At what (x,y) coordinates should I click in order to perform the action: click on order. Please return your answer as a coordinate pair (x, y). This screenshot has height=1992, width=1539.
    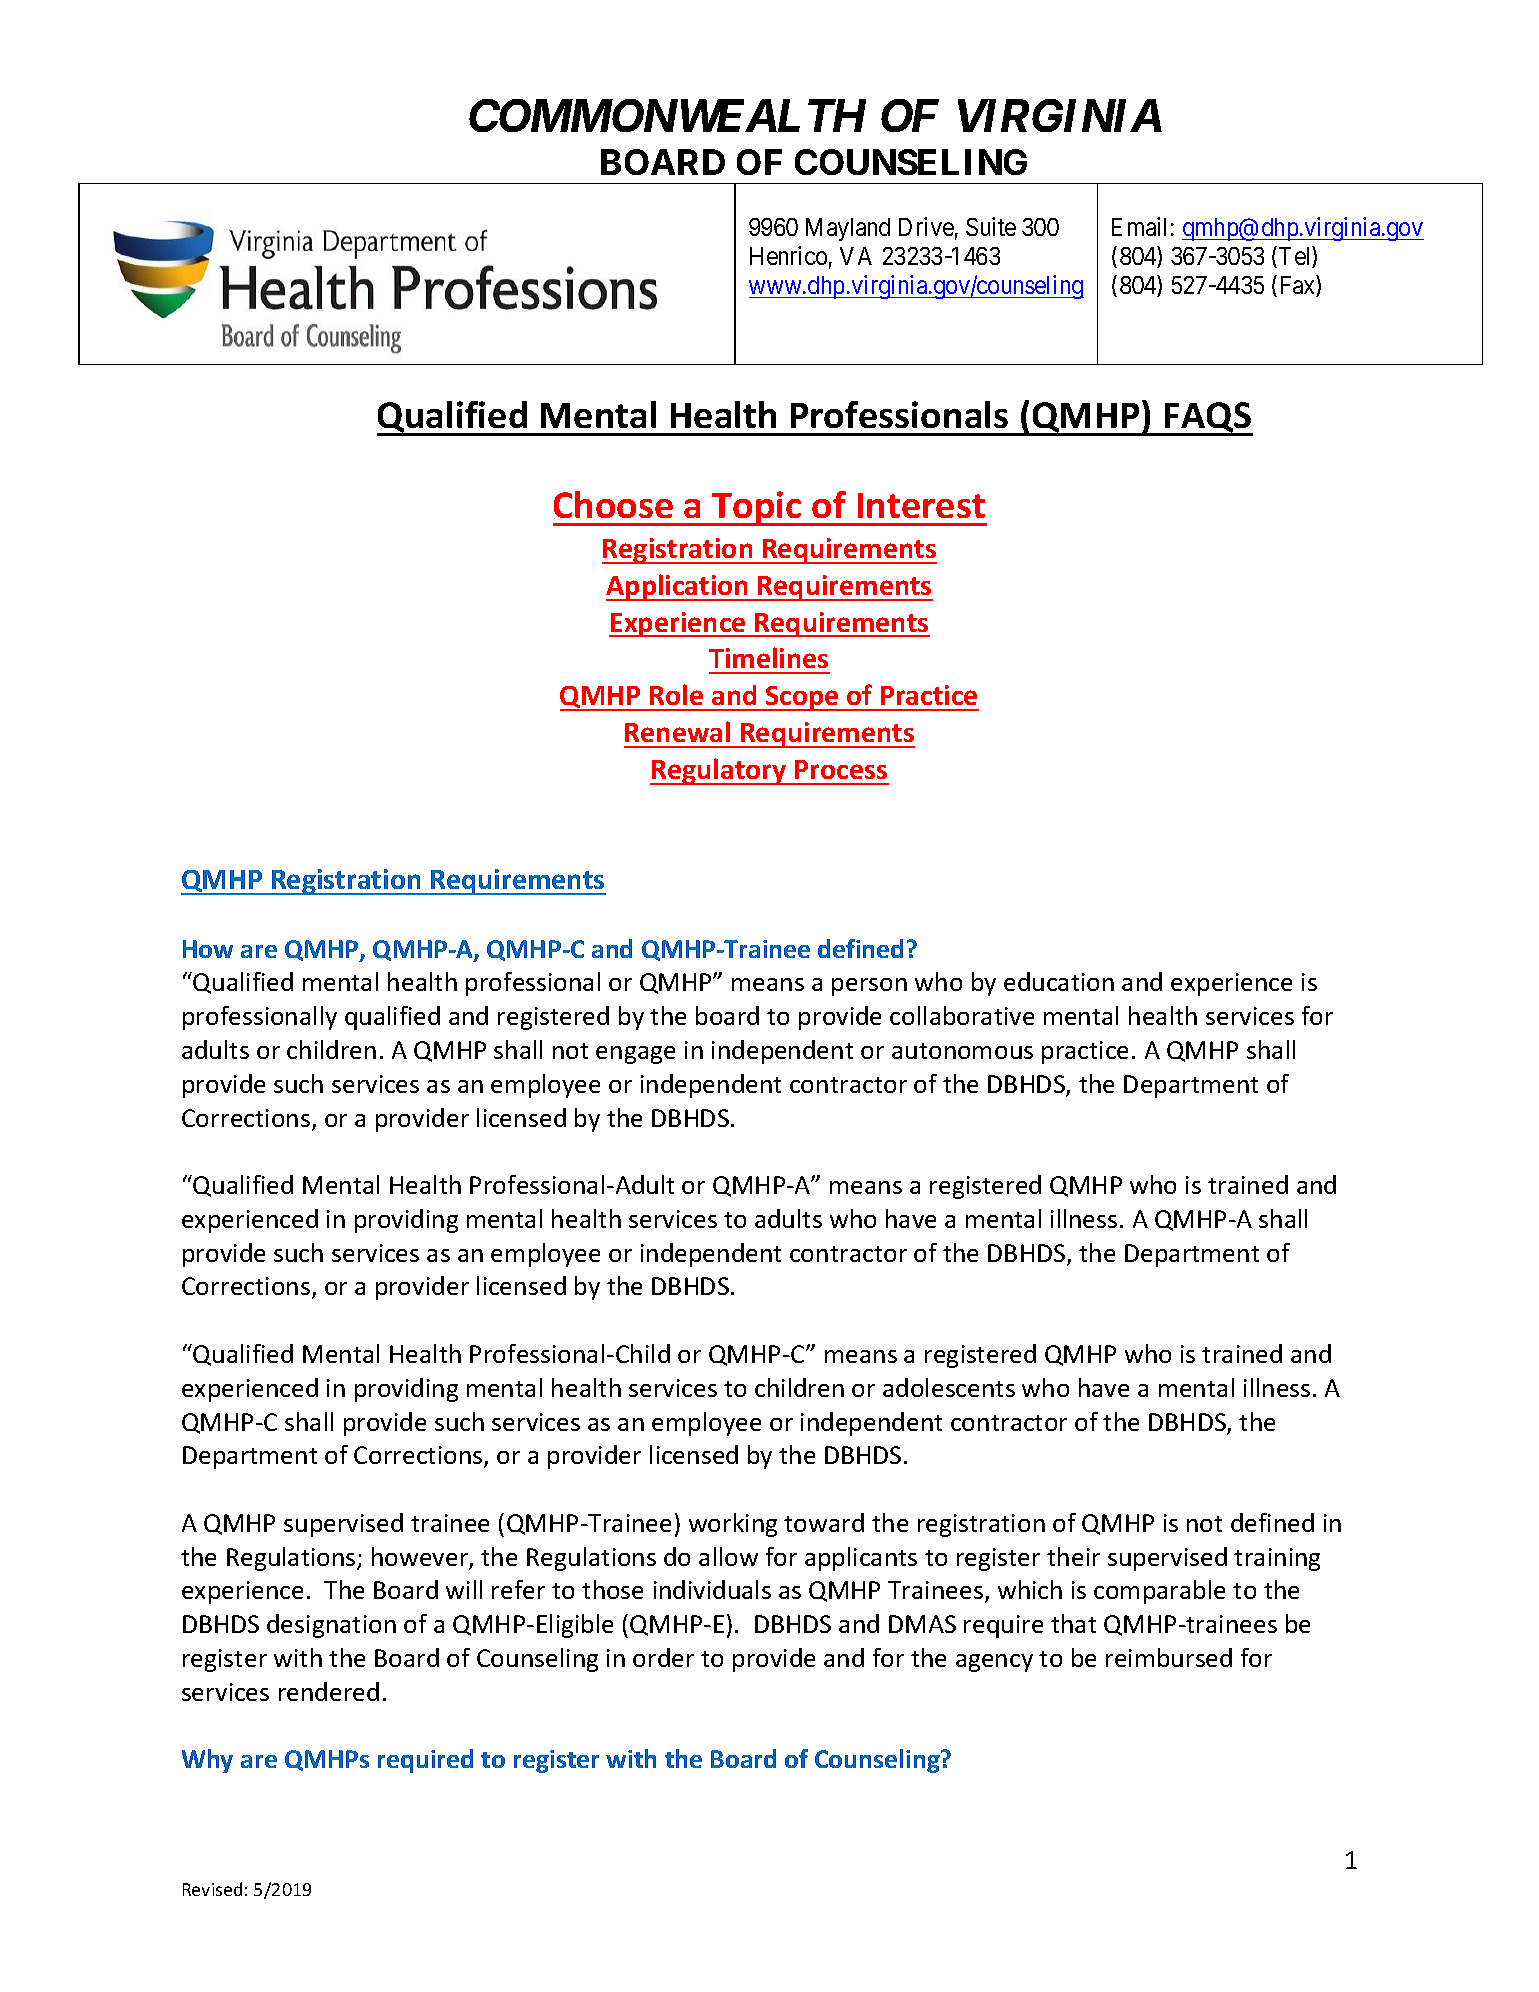
    Looking at the image, I should click on (663, 1657).
